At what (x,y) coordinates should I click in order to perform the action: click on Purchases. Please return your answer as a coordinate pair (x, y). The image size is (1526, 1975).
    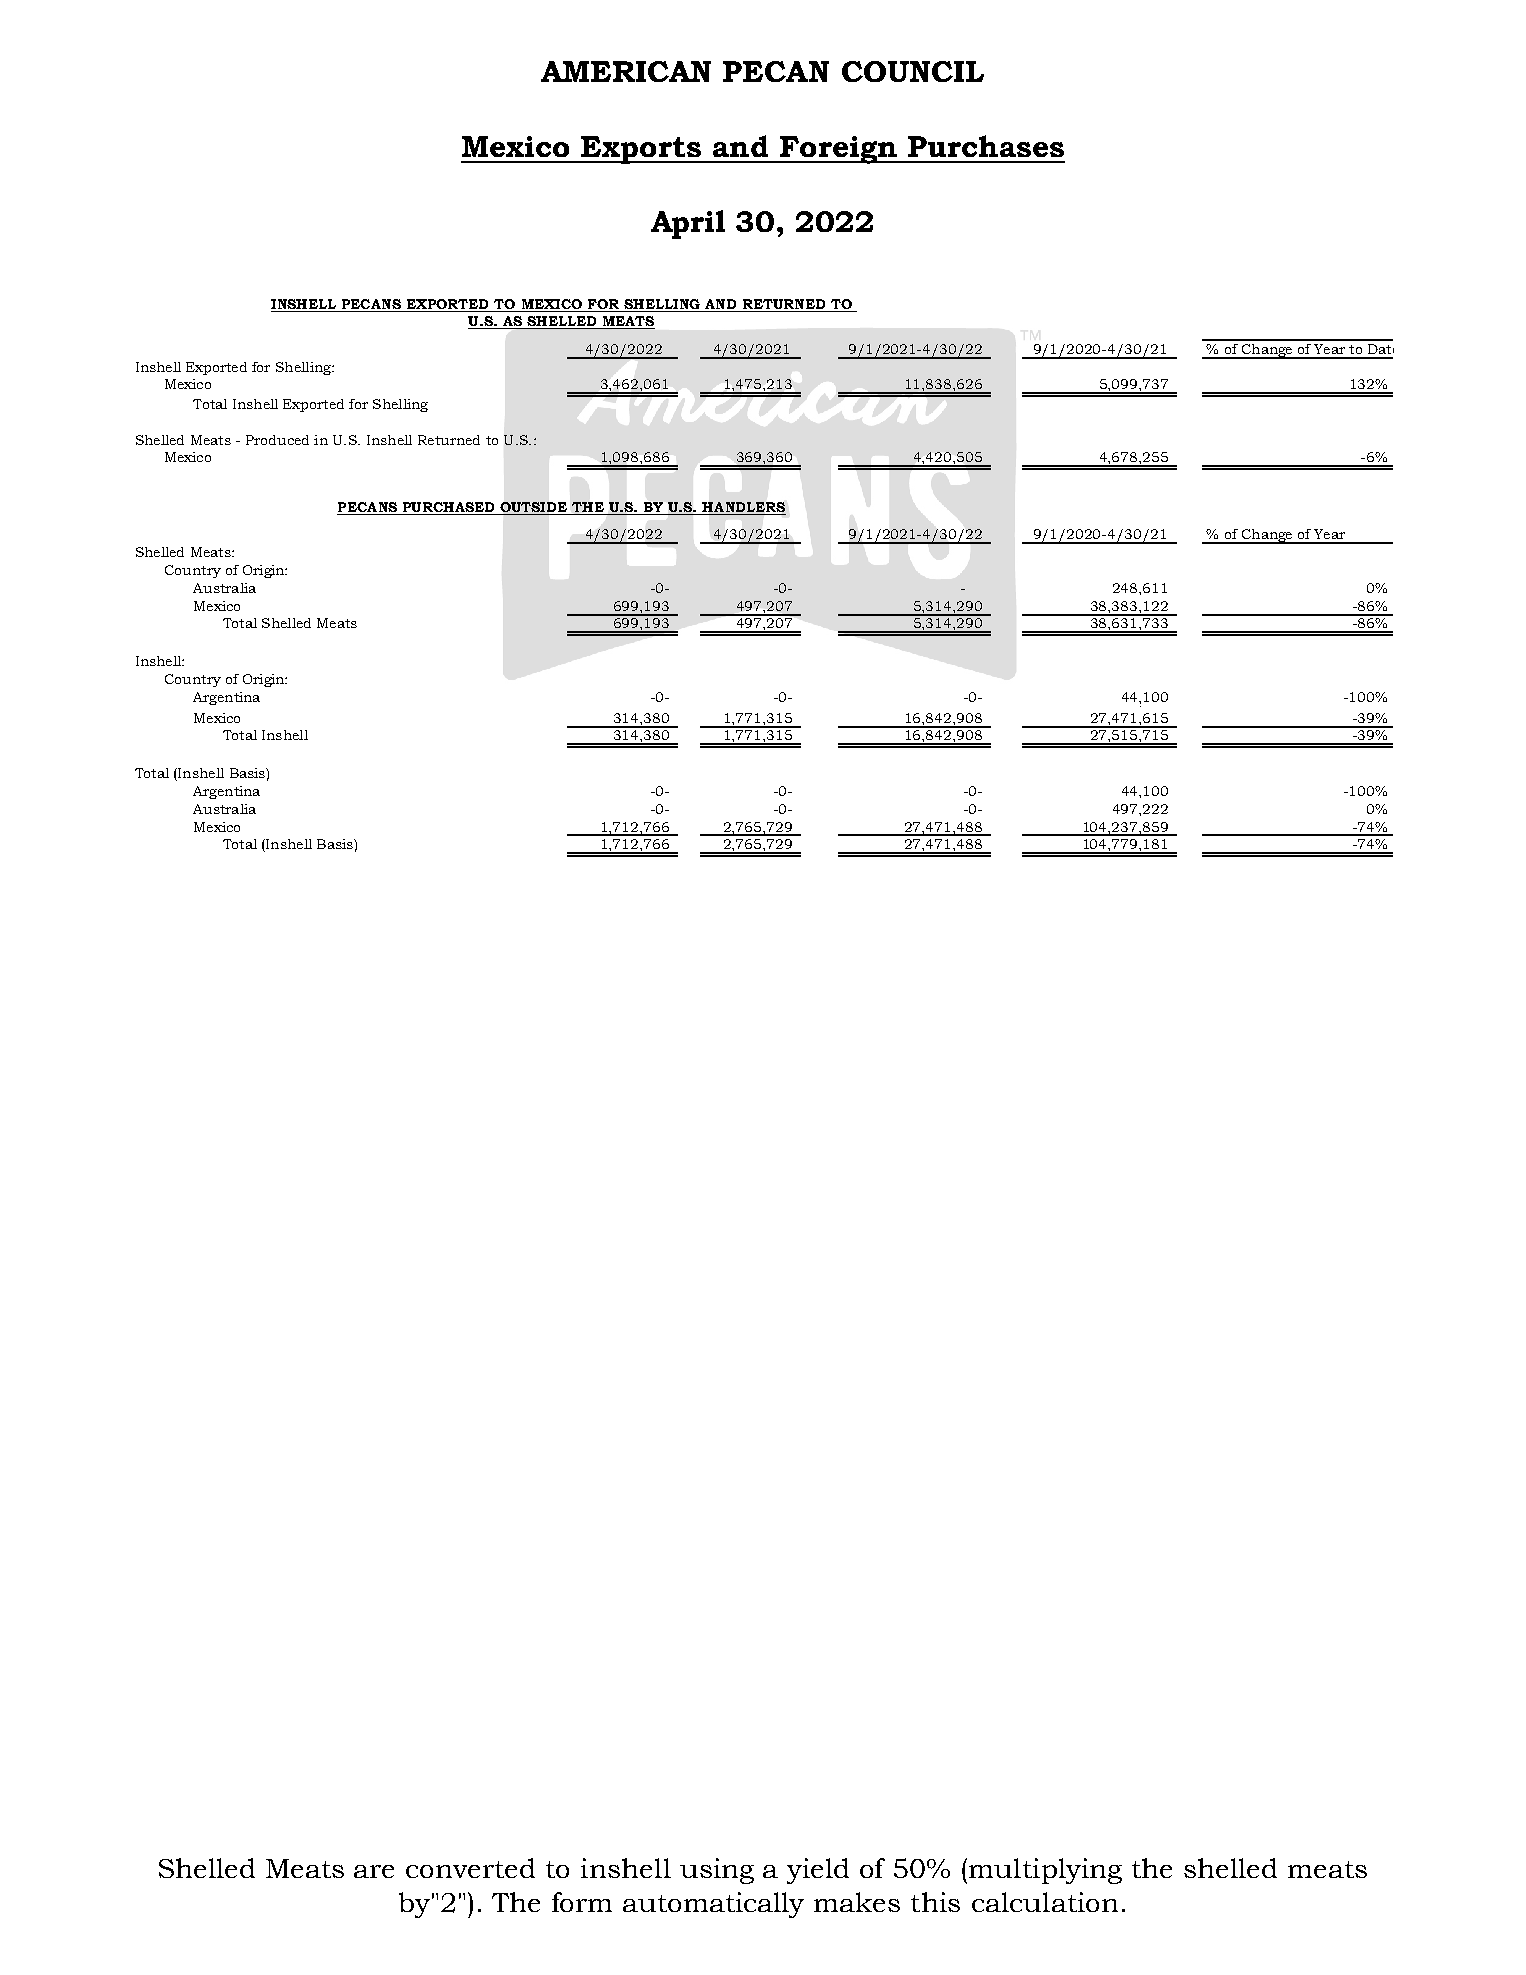
    Looking at the image, I should click on (986, 146).
